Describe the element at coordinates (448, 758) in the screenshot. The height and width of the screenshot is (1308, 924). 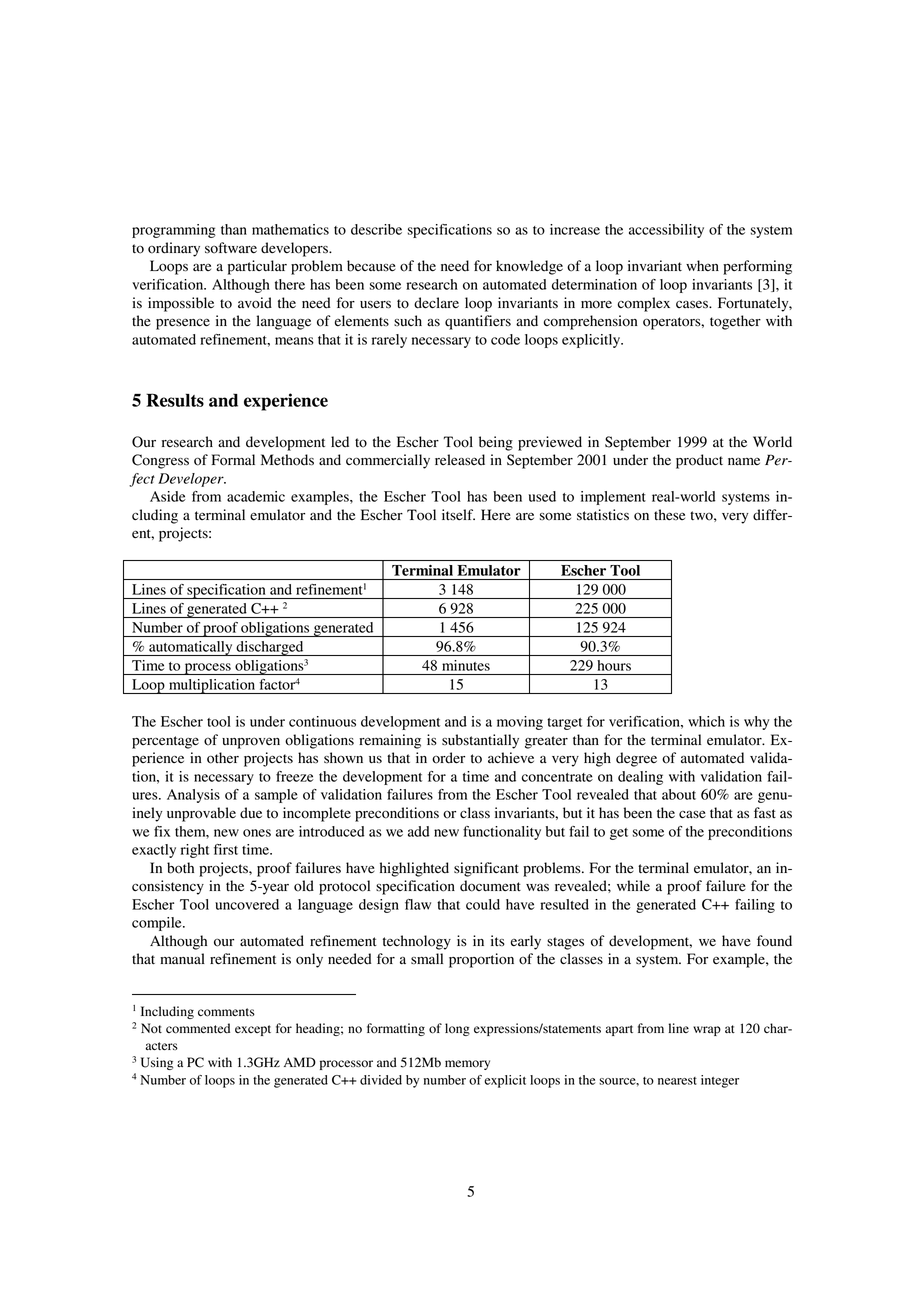
I see `order` at that location.
